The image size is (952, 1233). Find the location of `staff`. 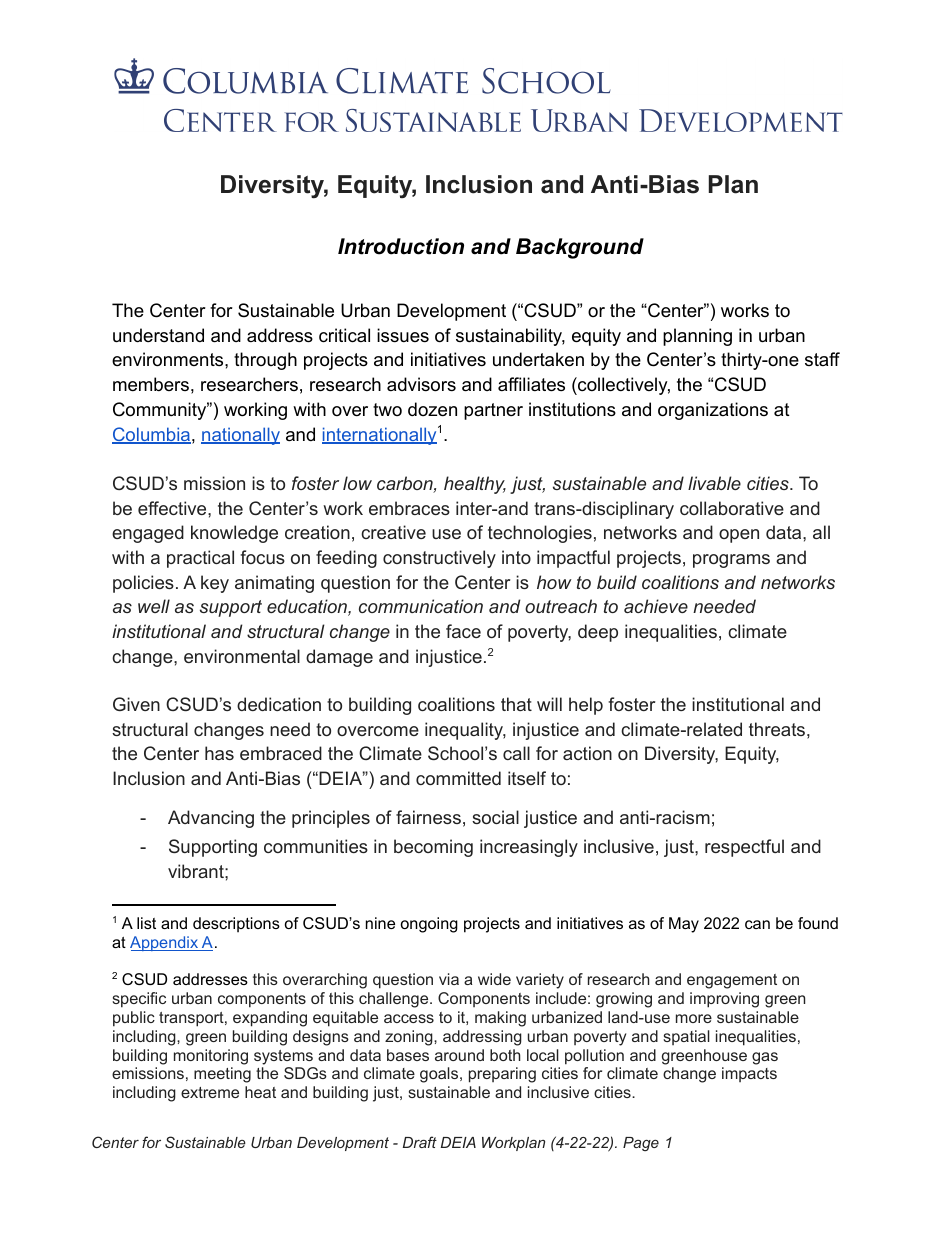

staff is located at coordinates (822, 359).
